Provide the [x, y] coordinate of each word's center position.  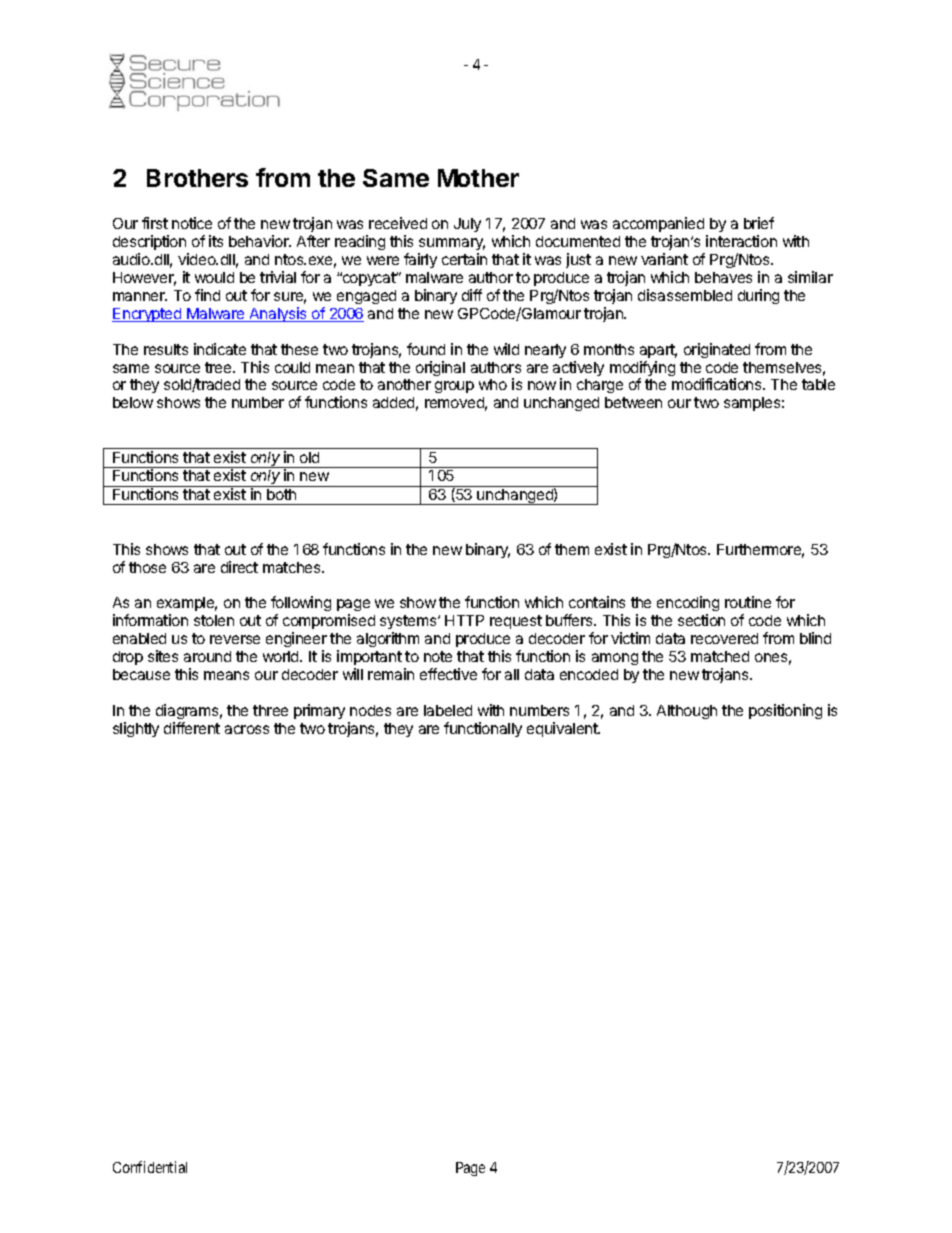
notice [192, 223]
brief [759, 223]
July [467, 225]
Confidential [150, 1167]
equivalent [563, 729]
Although [687, 712]
